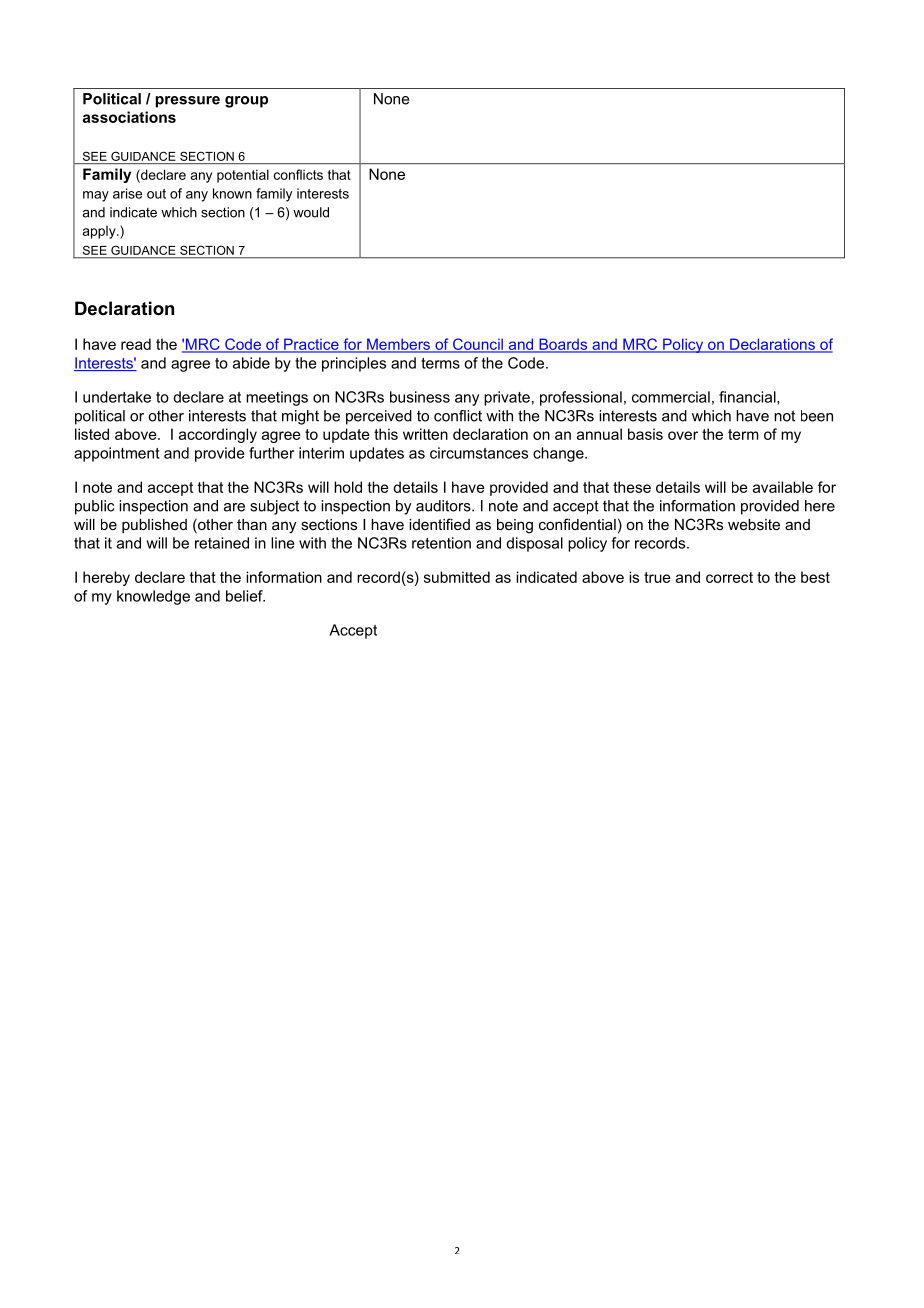 This screenshot has height=1308, width=924. What do you see at coordinates (218, 435) in the screenshot?
I see `accordingly` at bounding box center [218, 435].
